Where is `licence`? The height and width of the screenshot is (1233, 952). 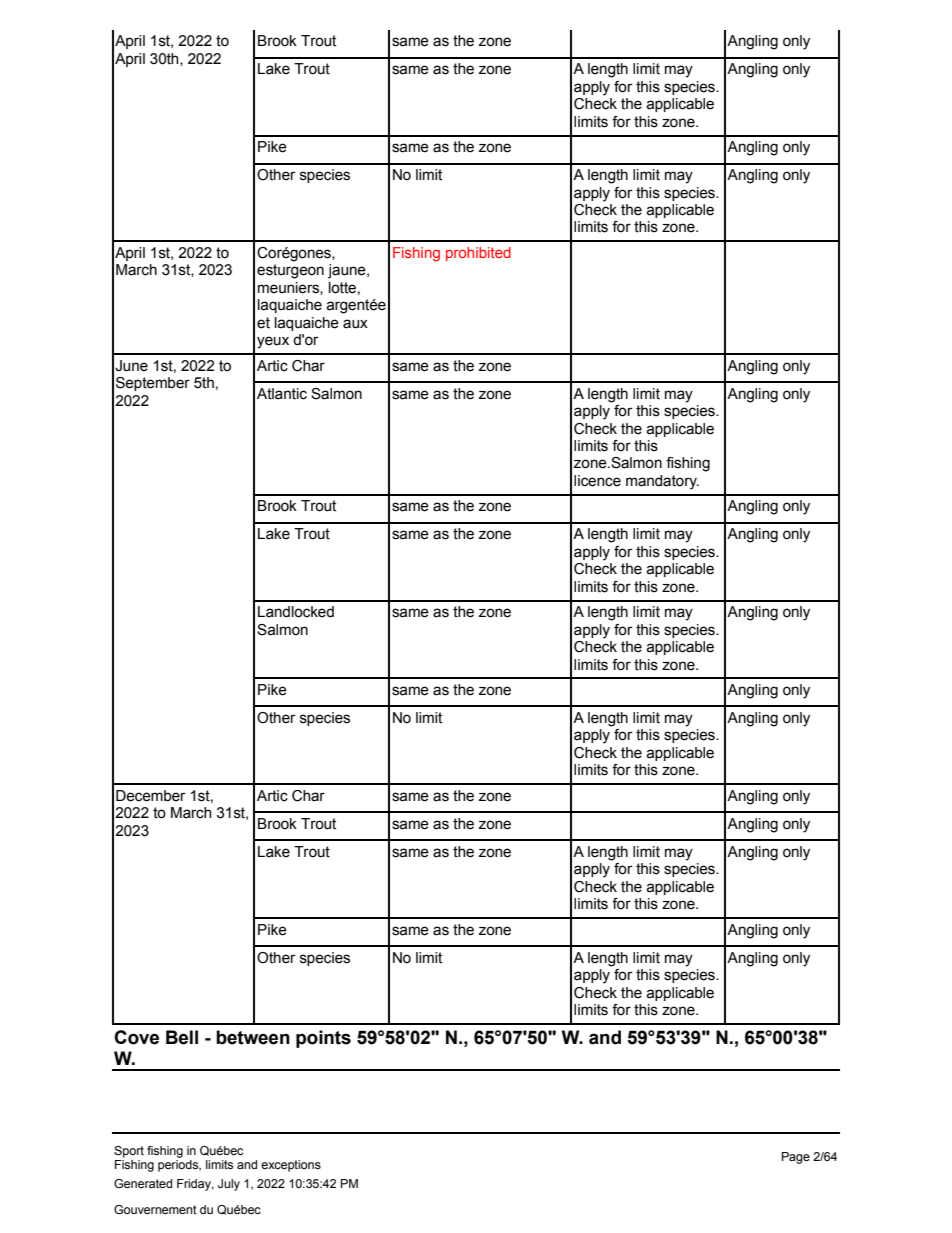 licence is located at coordinates (597, 481).
